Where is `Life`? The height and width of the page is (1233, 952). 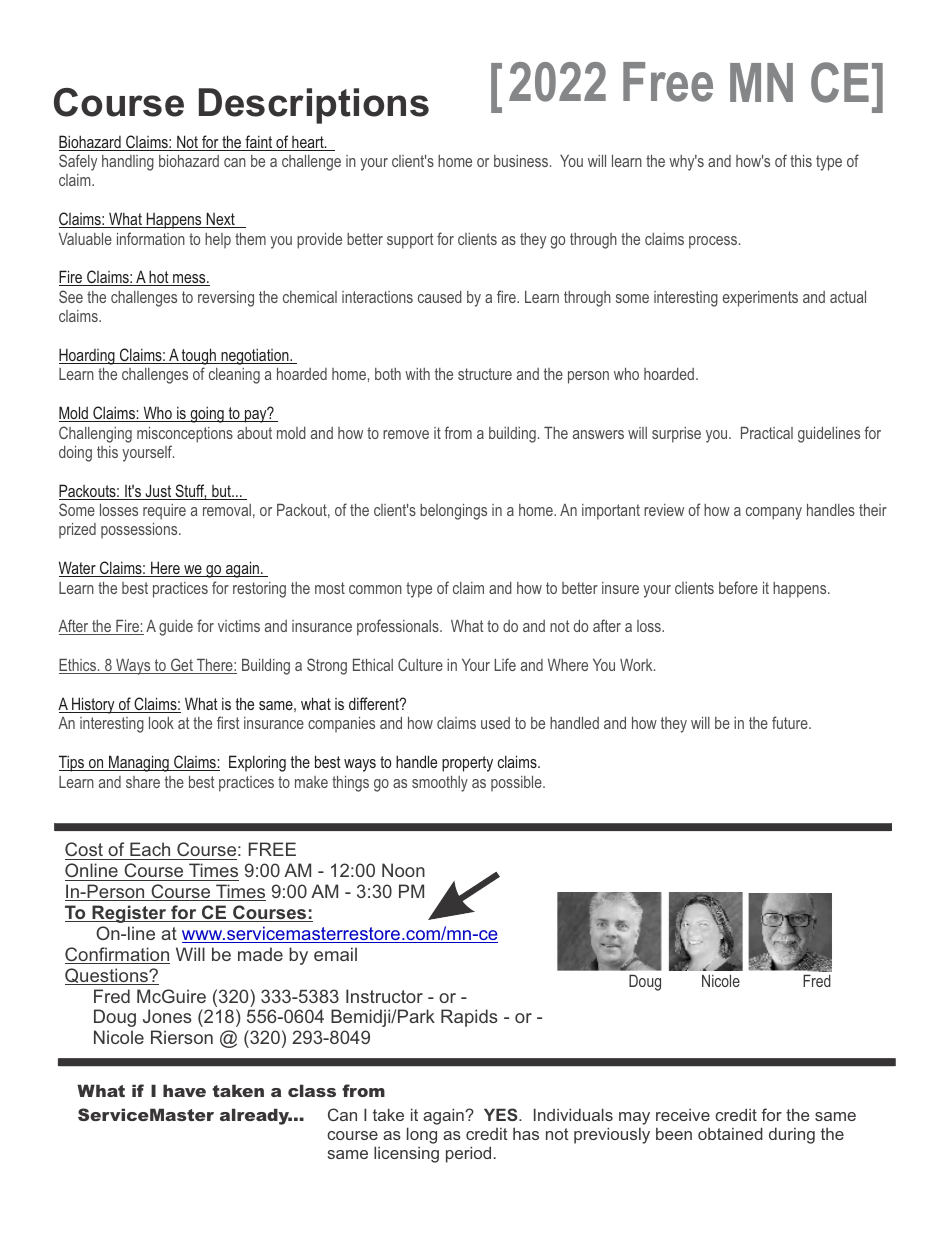 Life is located at coordinates (505, 664).
